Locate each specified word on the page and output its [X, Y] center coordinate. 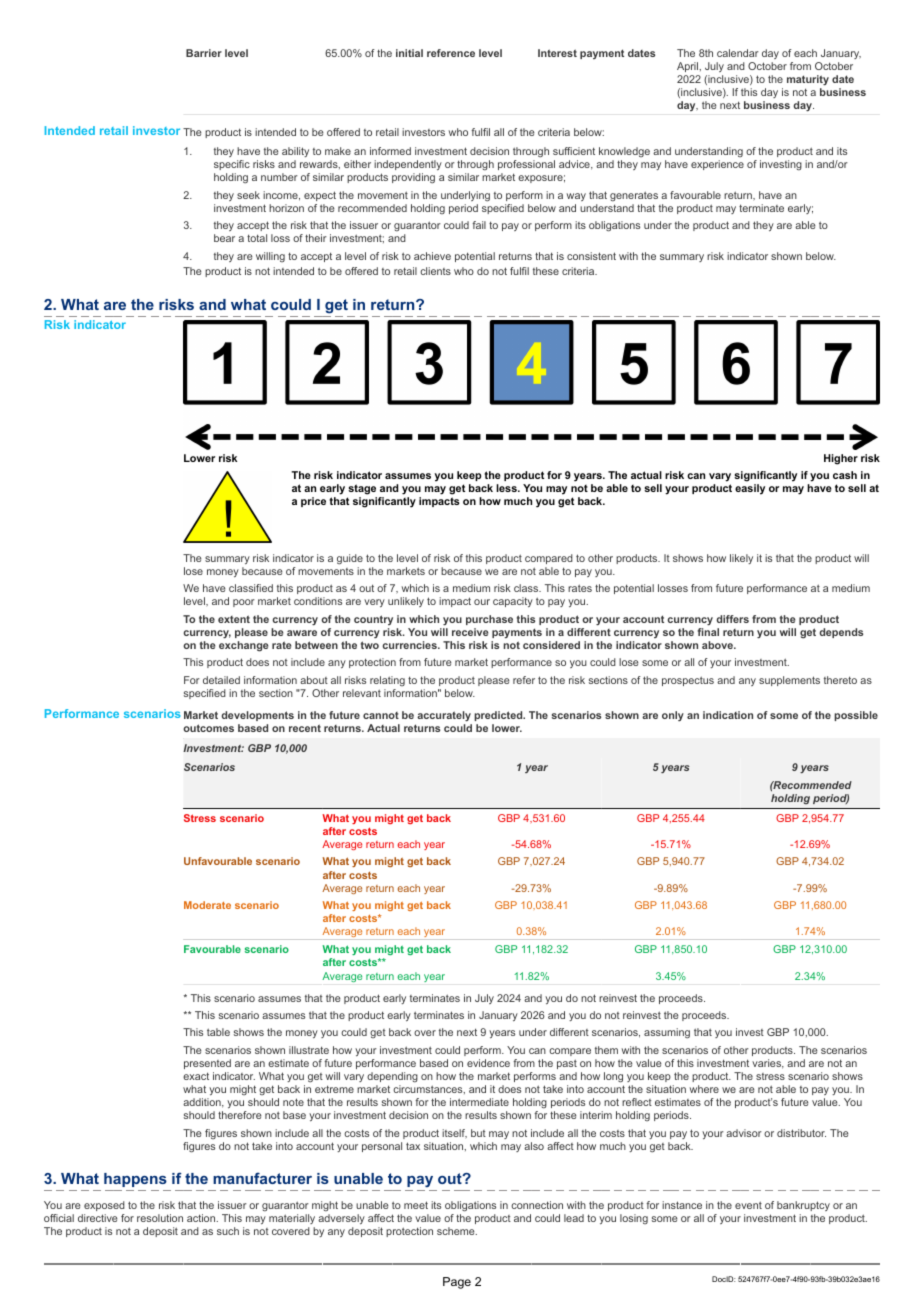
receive [470, 632]
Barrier [204, 53]
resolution [160, 1218]
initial [409, 53]
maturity [808, 82]
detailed [221, 680]
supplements [789, 681]
